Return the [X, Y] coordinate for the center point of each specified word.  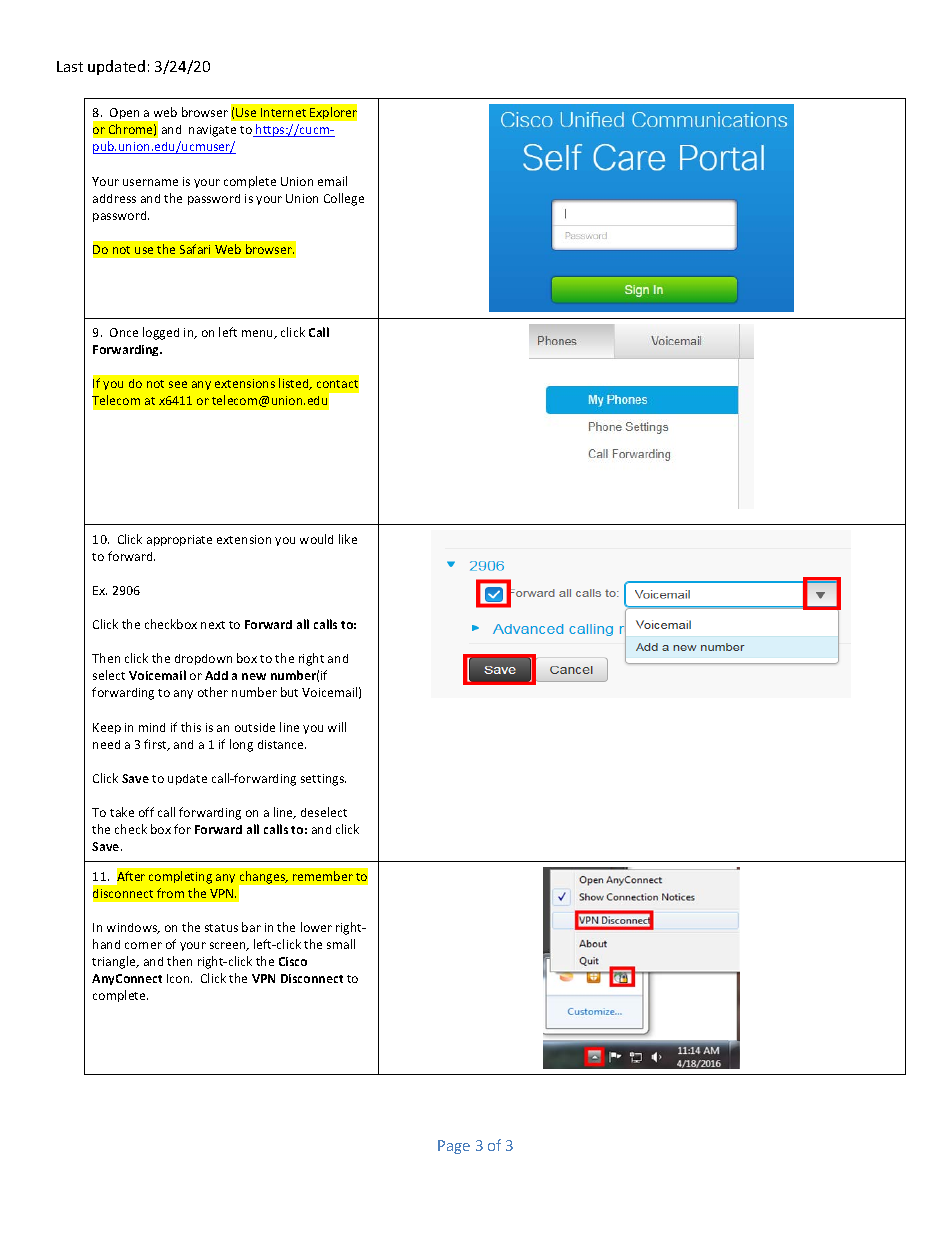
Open [124, 113]
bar [251, 927]
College [344, 199]
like [348, 539]
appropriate [179, 540]
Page [454, 1147]
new [254, 676]
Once [124, 332]
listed [295, 384]
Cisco [293, 961]
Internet [283, 112]
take [122, 812]
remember [323, 876]
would [316, 539]
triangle [115, 962]
